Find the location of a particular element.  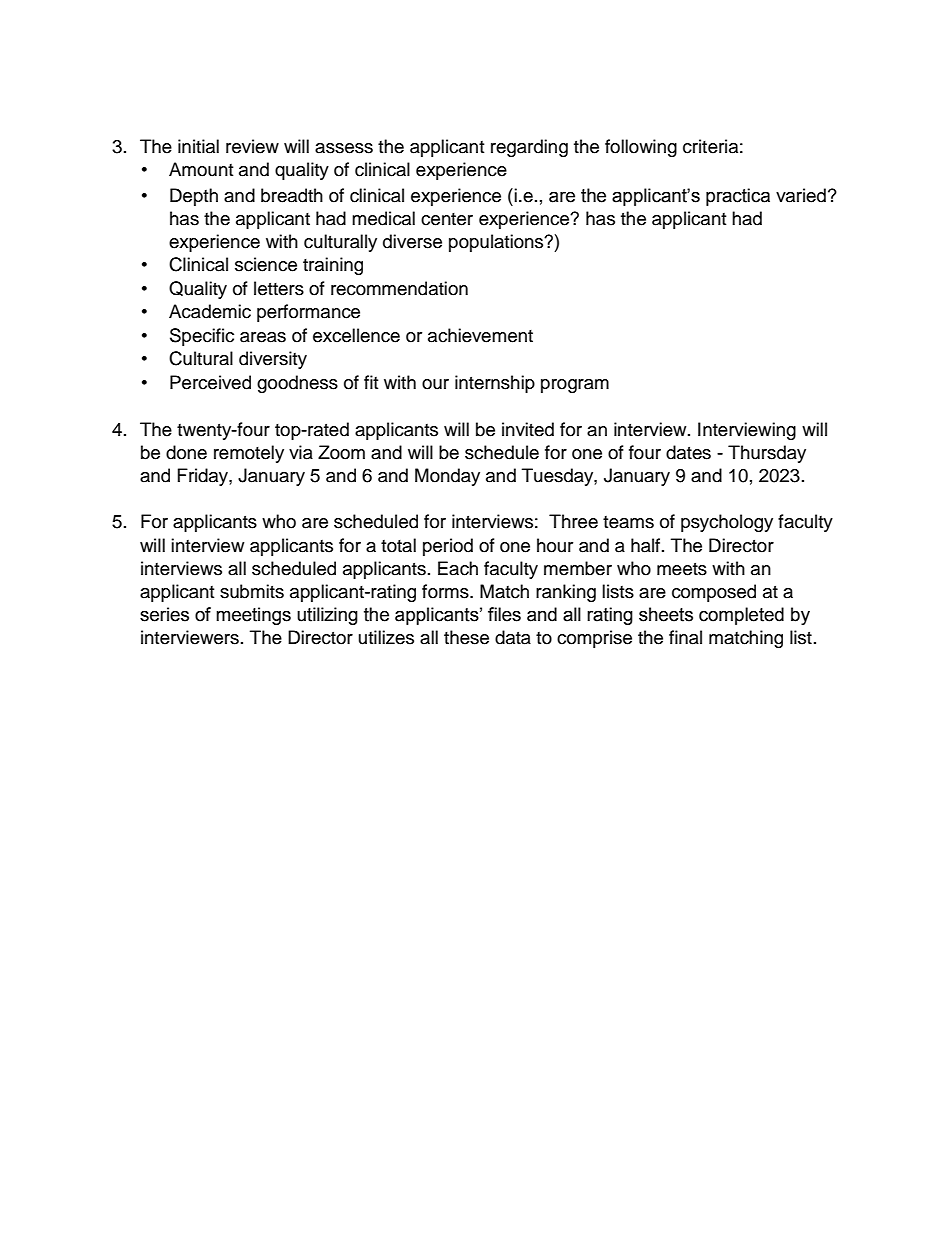

populations is located at coordinates (497, 243).
